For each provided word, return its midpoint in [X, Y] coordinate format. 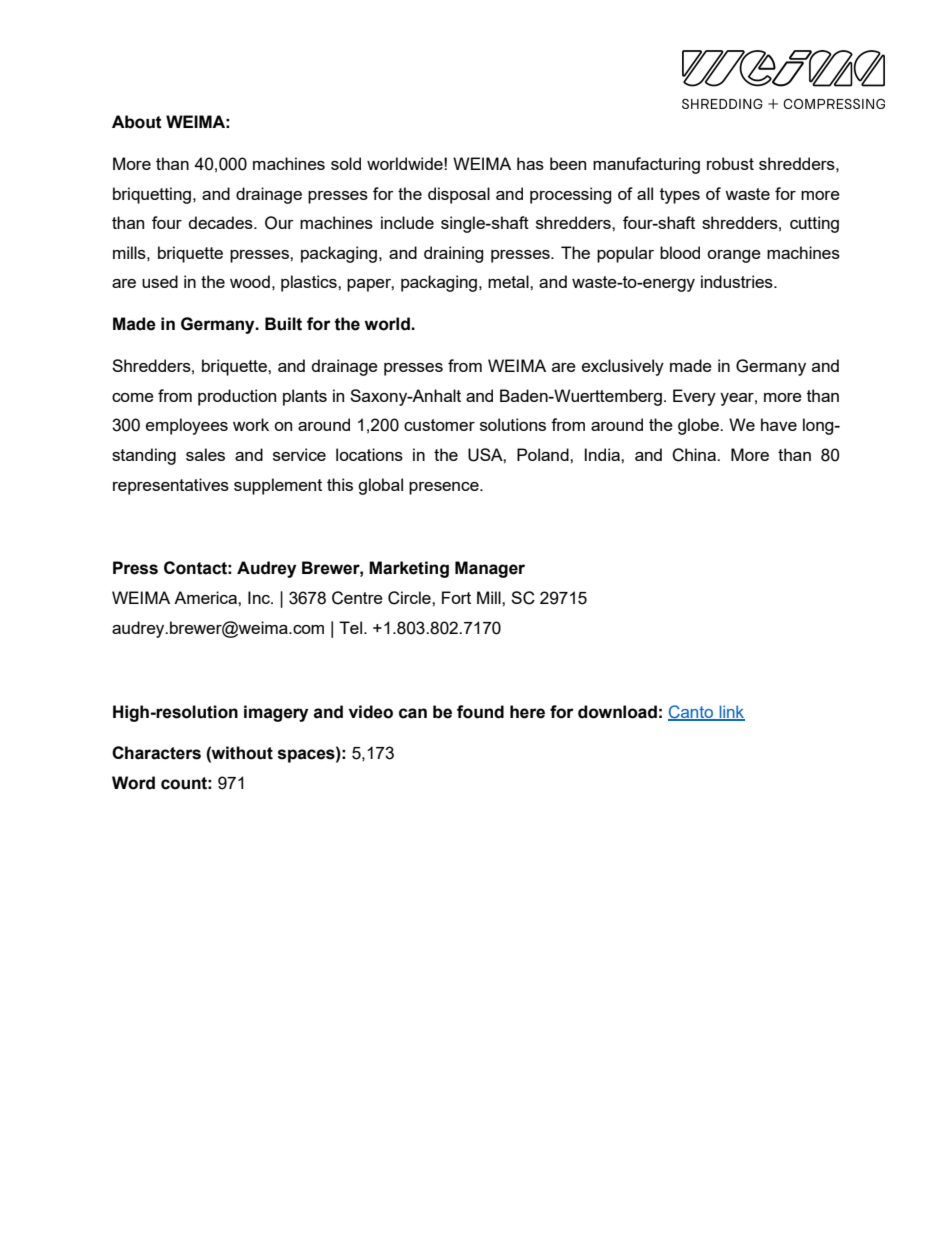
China [695, 455]
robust [730, 163]
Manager [490, 569]
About [137, 122]
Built [283, 324]
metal [509, 281]
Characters [156, 753]
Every [694, 397]
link [731, 712]
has [530, 163]
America [206, 597]
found [480, 712]
